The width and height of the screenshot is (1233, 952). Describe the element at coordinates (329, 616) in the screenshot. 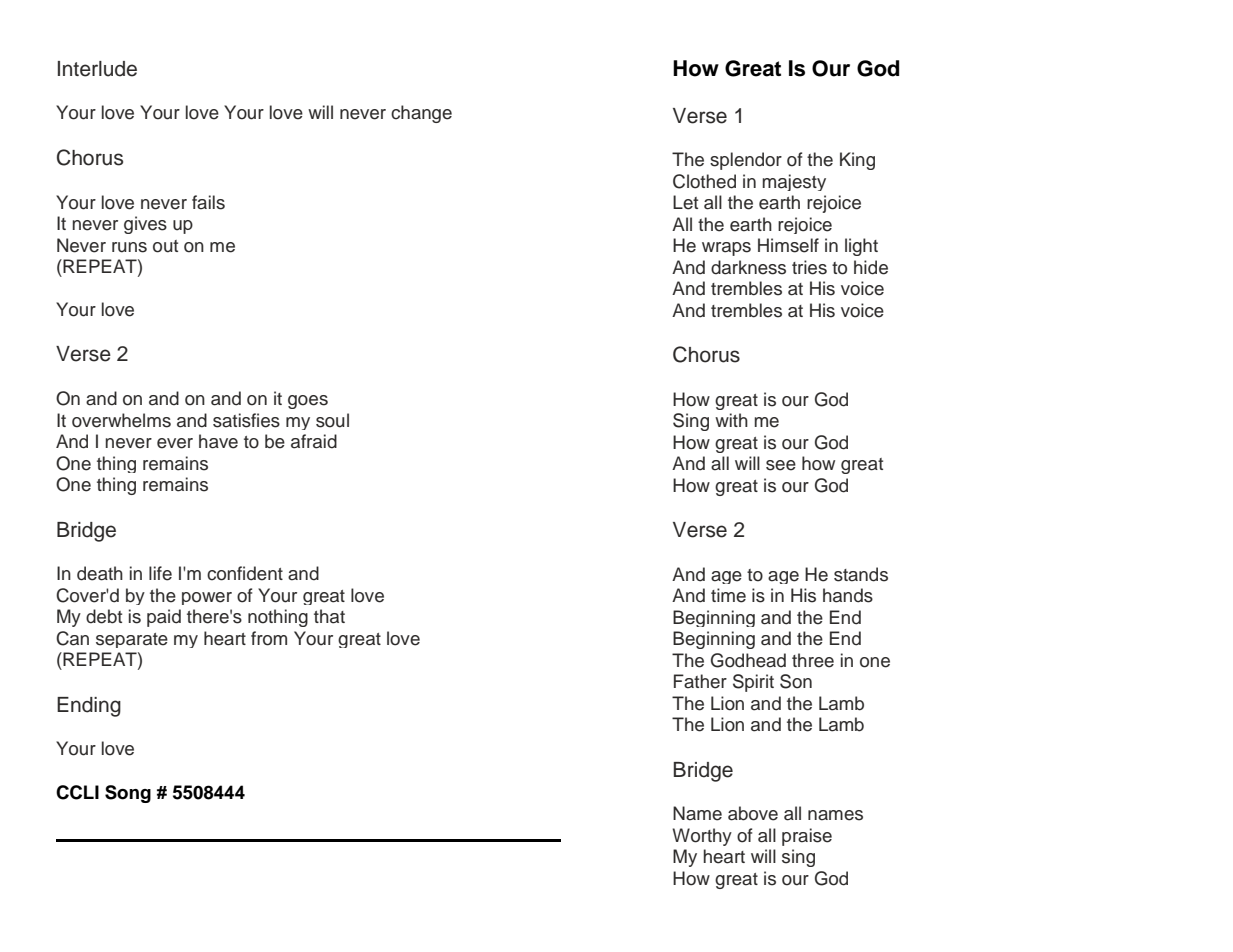

I see `that` at that location.
